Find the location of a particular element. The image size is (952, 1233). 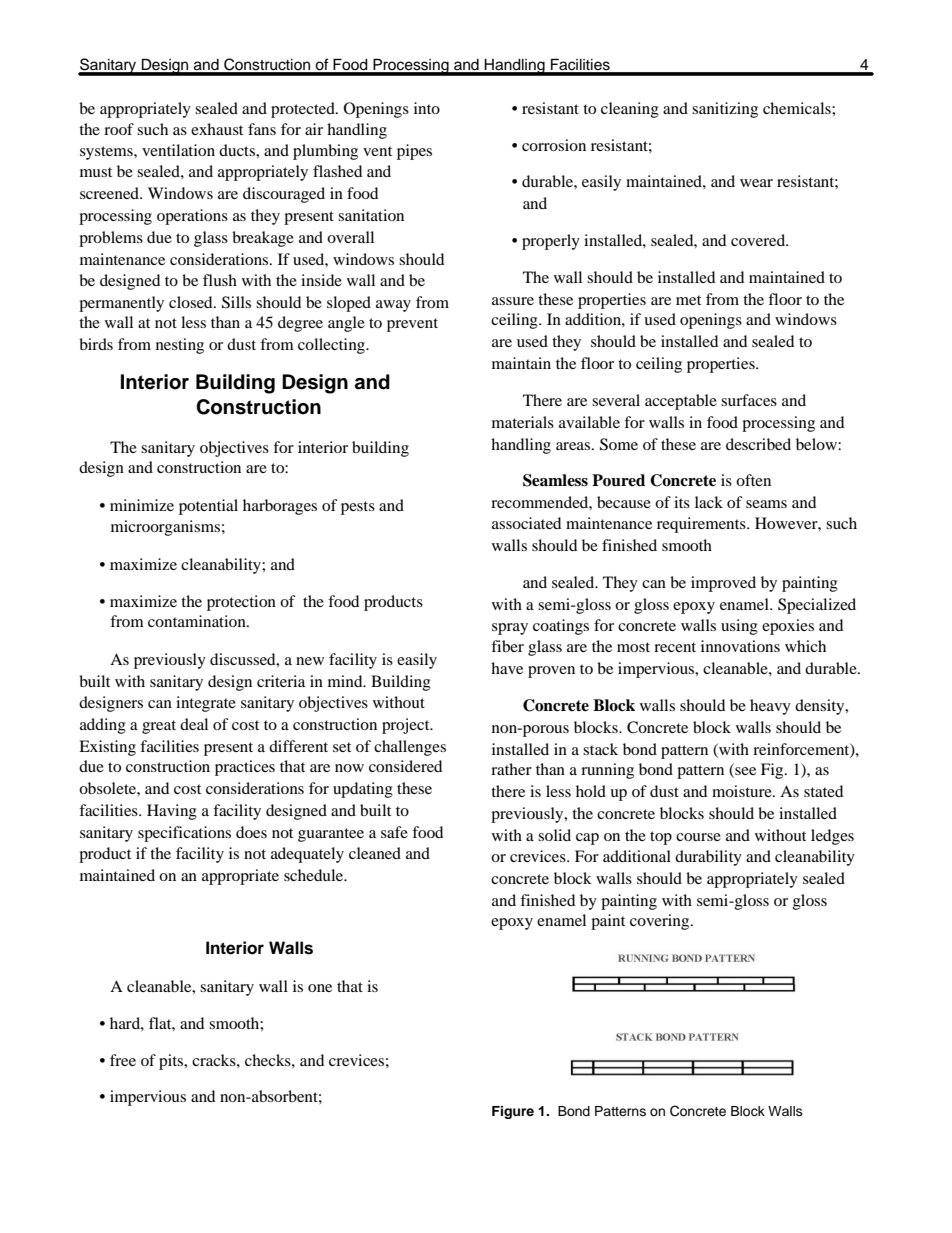

exhaust is located at coordinates (217, 129).
